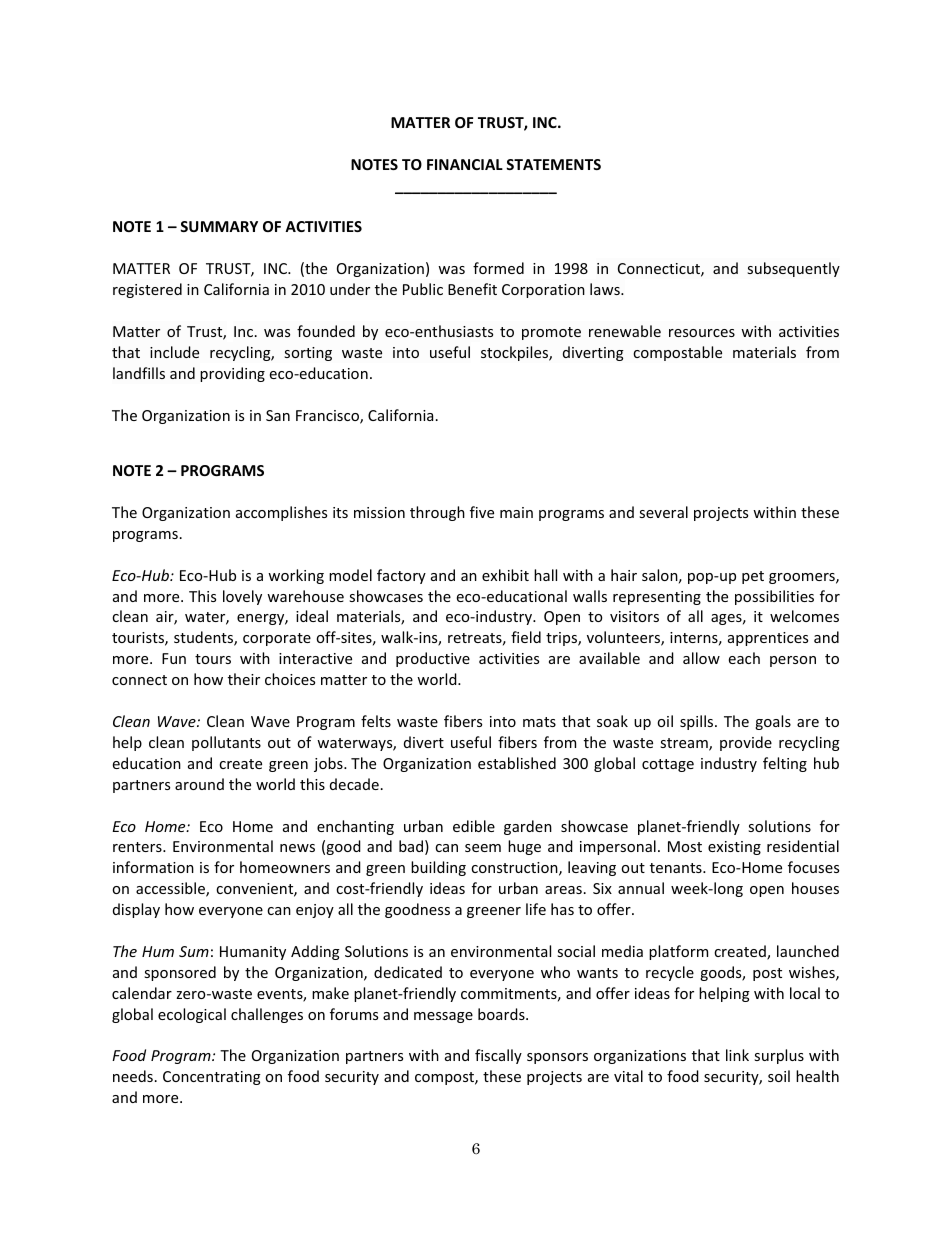 The height and width of the image is (1233, 952). Describe the element at coordinates (219, 226) in the image. I see `SUMMARY` at that location.
